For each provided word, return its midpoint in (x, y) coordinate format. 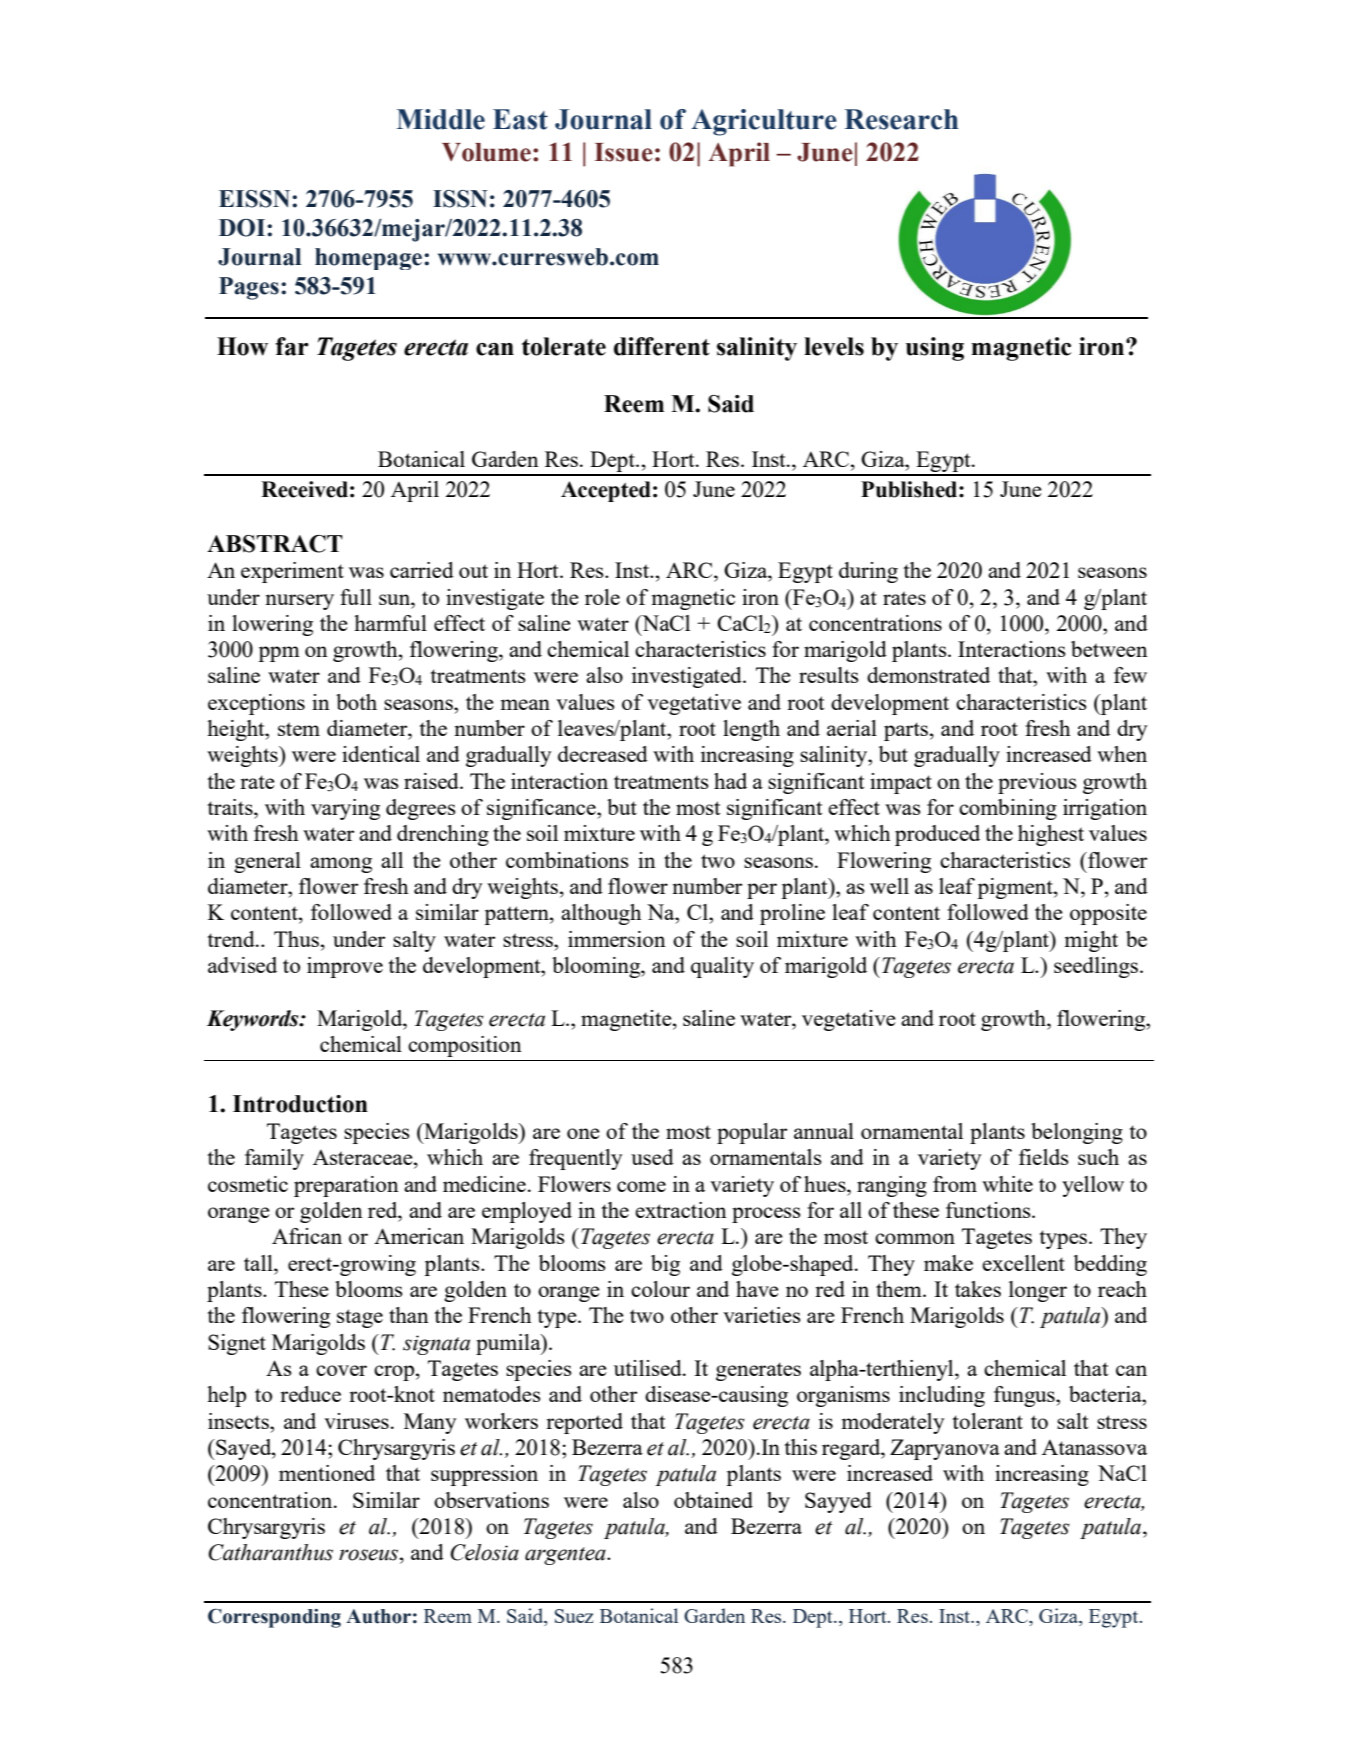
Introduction (300, 1104)
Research (902, 119)
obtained (713, 1500)
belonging (1077, 1133)
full (356, 597)
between (1109, 649)
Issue (624, 152)
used (652, 1157)
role (602, 597)
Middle (441, 119)
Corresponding (274, 1618)
